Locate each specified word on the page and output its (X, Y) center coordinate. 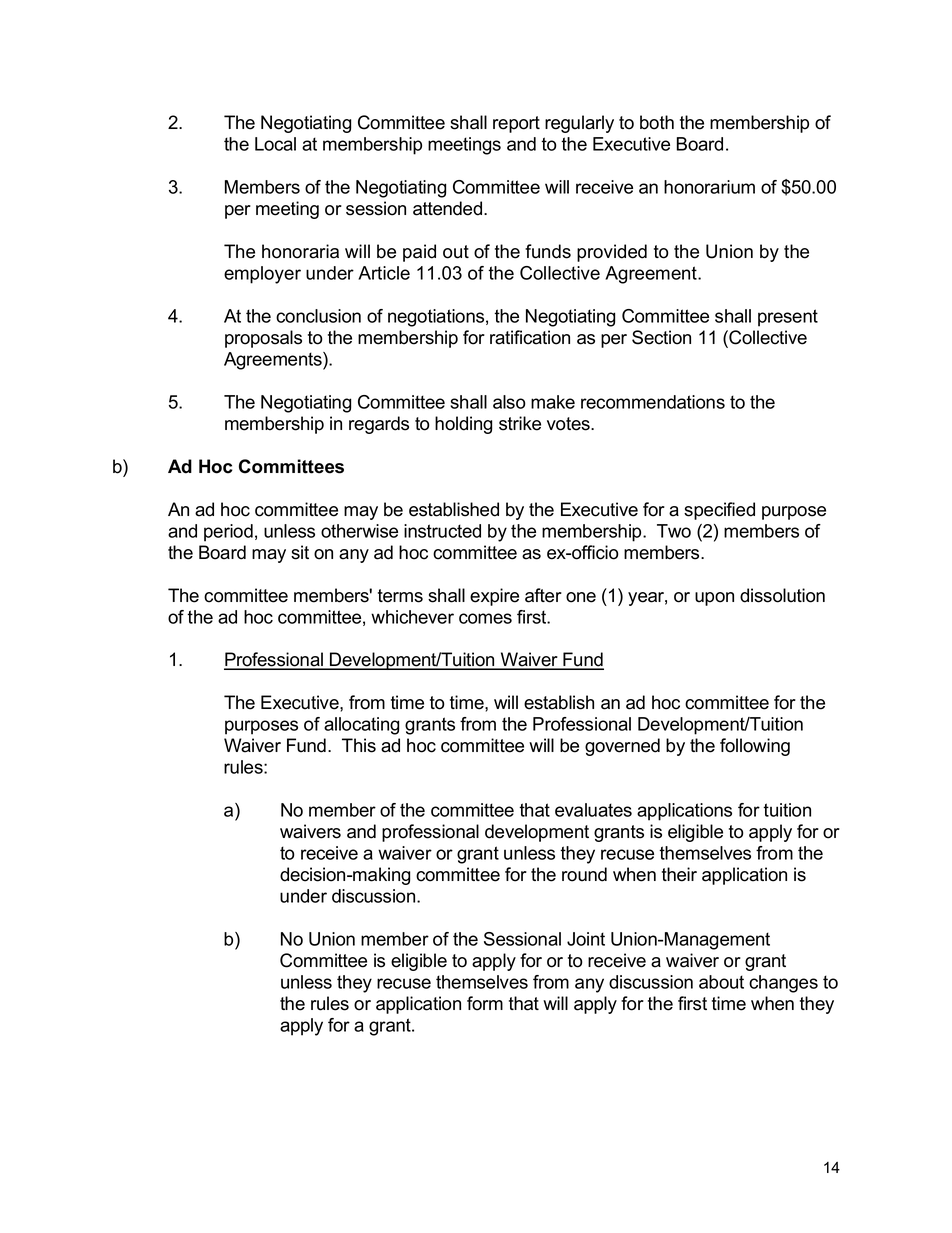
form (485, 1003)
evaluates (593, 810)
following (755, 747)
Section (661, 337)
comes (485, 618)
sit (300, 552)
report (516, 124)
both (657, 122)
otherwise (359, 531)
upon (714, 599)
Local (275, 144)
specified (719, 511)
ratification (530, 337)
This (359, 745)
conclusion (318, 316)
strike (520, 423)
